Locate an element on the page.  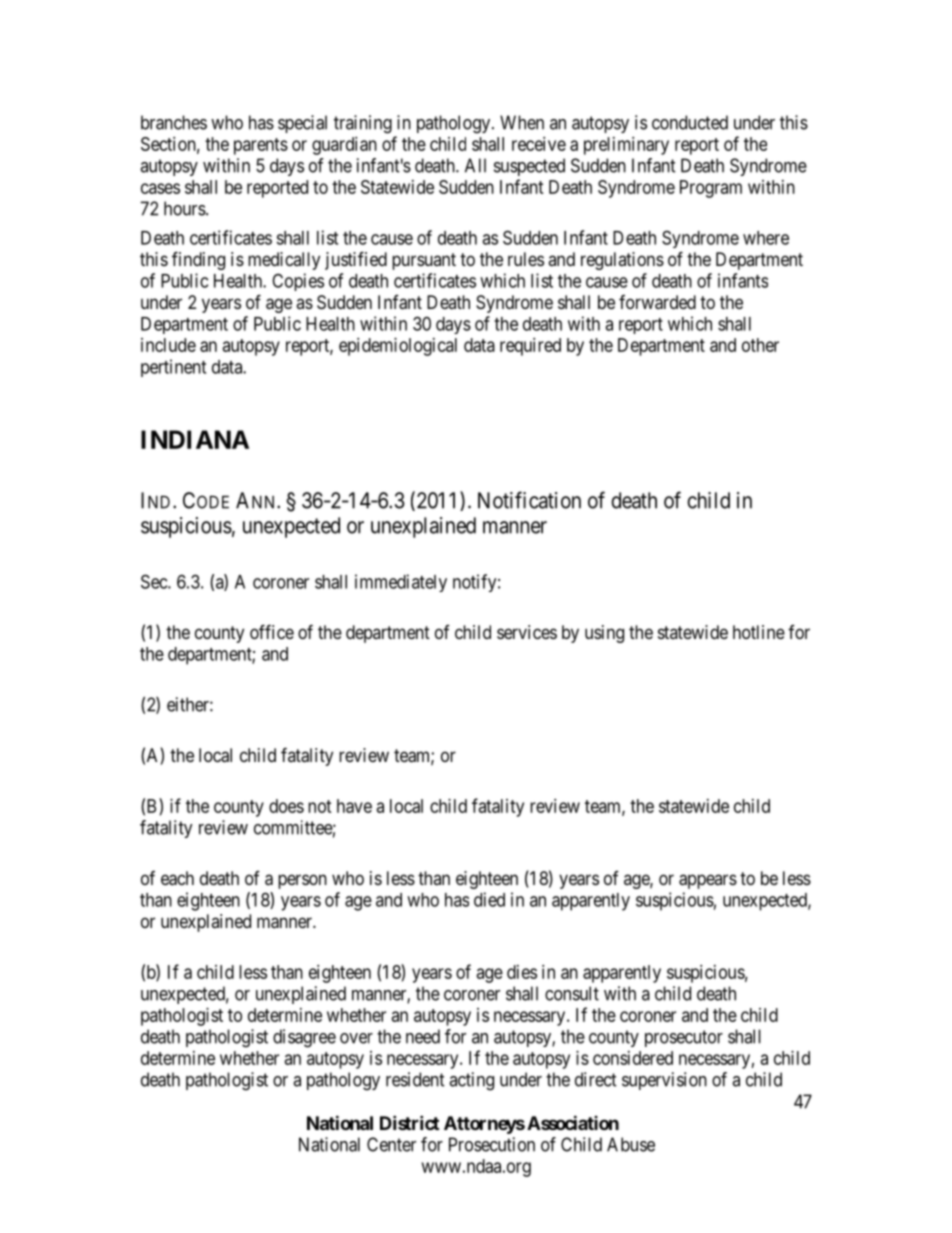
hotline is located at coordinates (759, 632).
